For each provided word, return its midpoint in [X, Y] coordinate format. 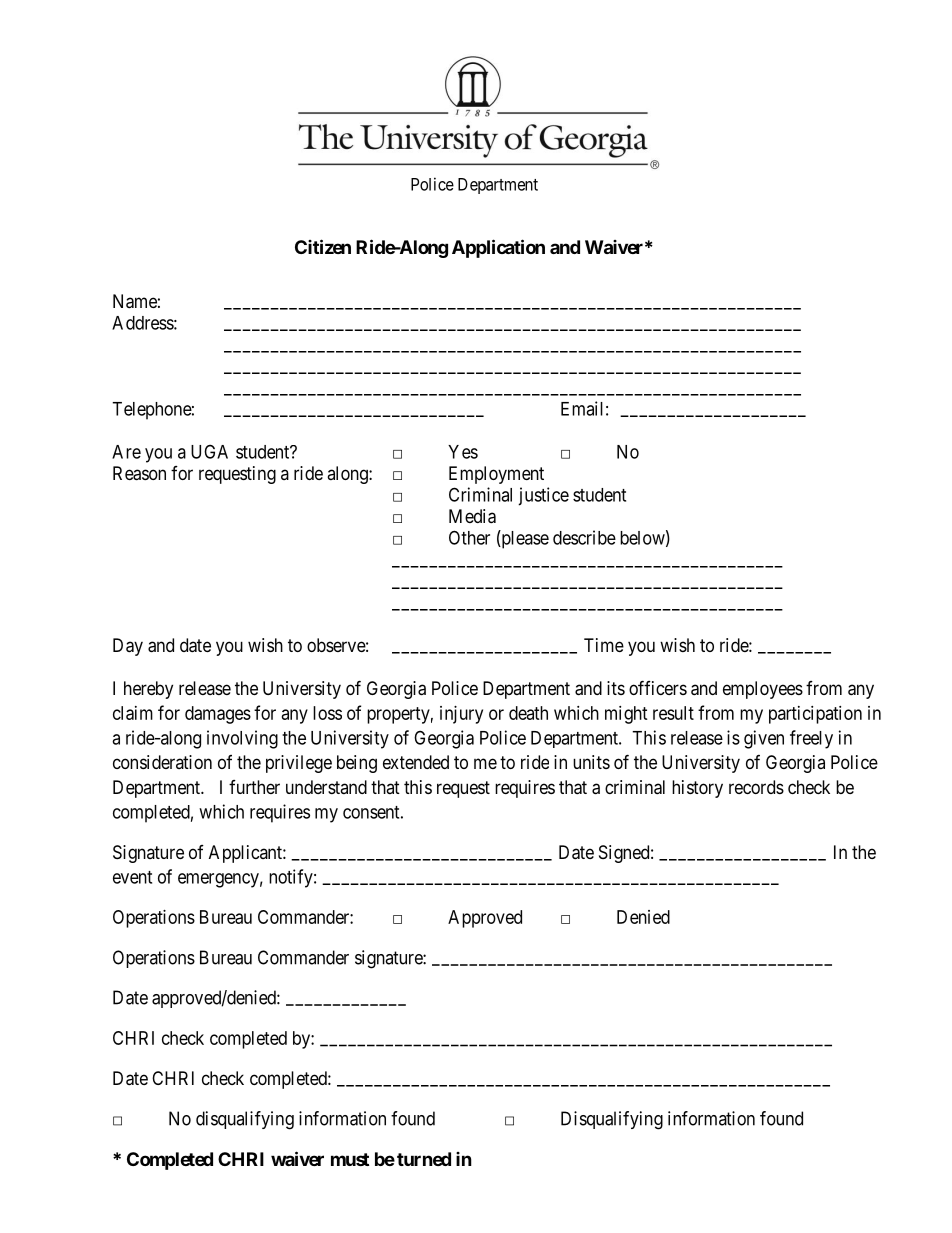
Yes [463, 452]
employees [763, 690]
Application [498, 248]
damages [218, 715]
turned [424, 1159]
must [350, 1159]
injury [461, 715]
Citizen [323, 246]
